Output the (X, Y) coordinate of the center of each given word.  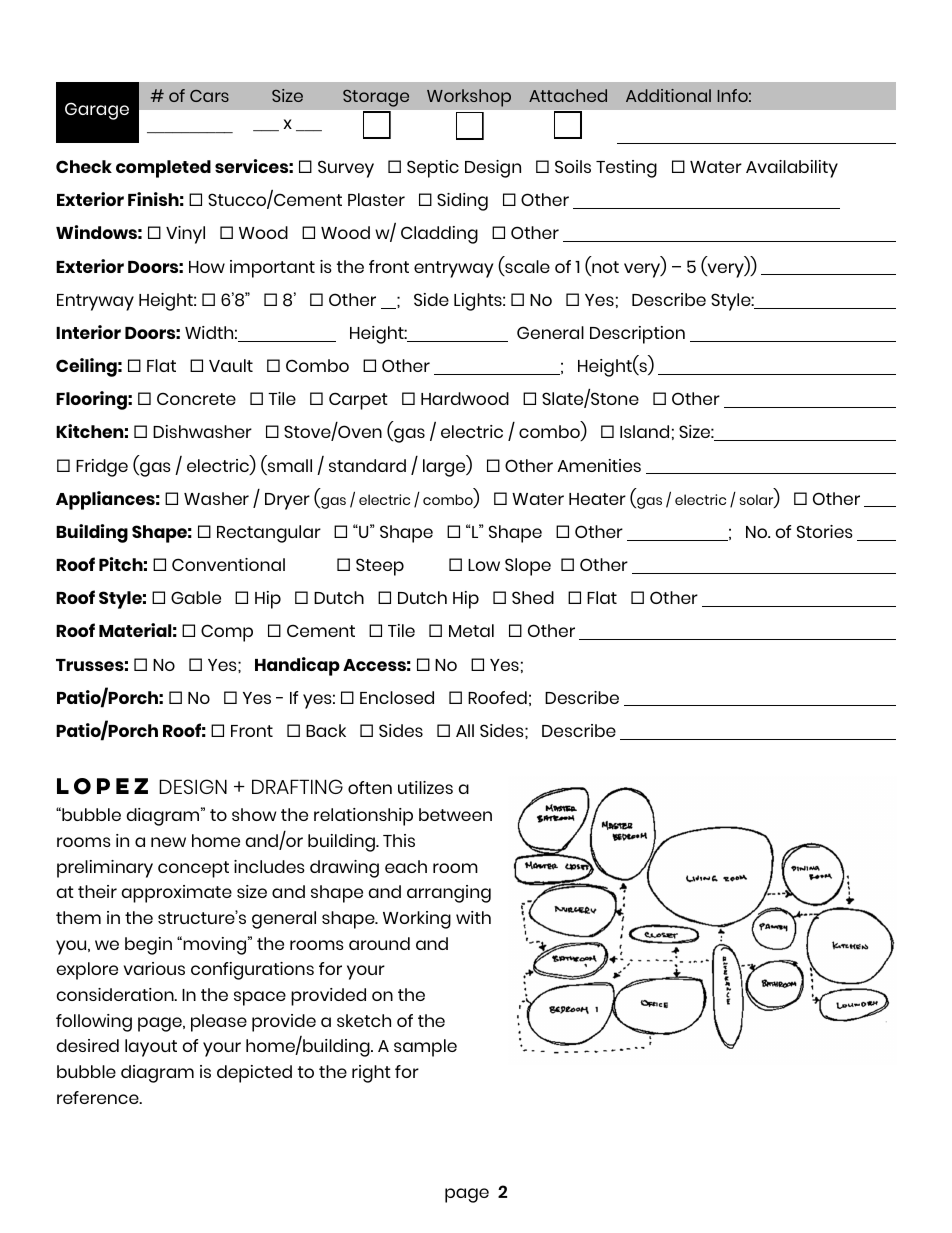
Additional (668, 95)
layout (151, 1048)
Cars (209, 96)
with (473, 917)
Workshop (469, 98)
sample (425, 1048)
